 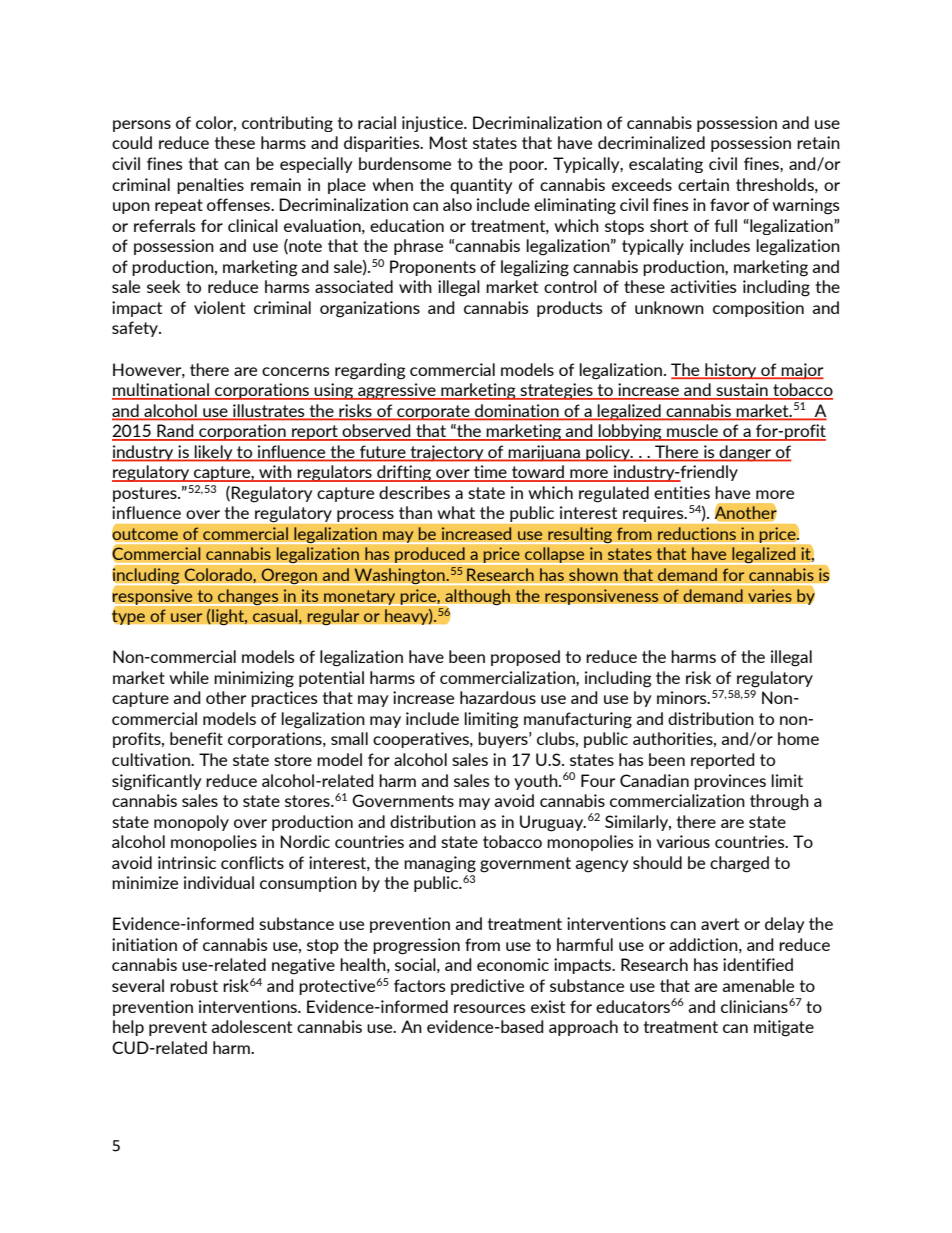 What do you see at coordinates (210, 186) in the image?
I see `penalties` at bounding box center [210, 186].
